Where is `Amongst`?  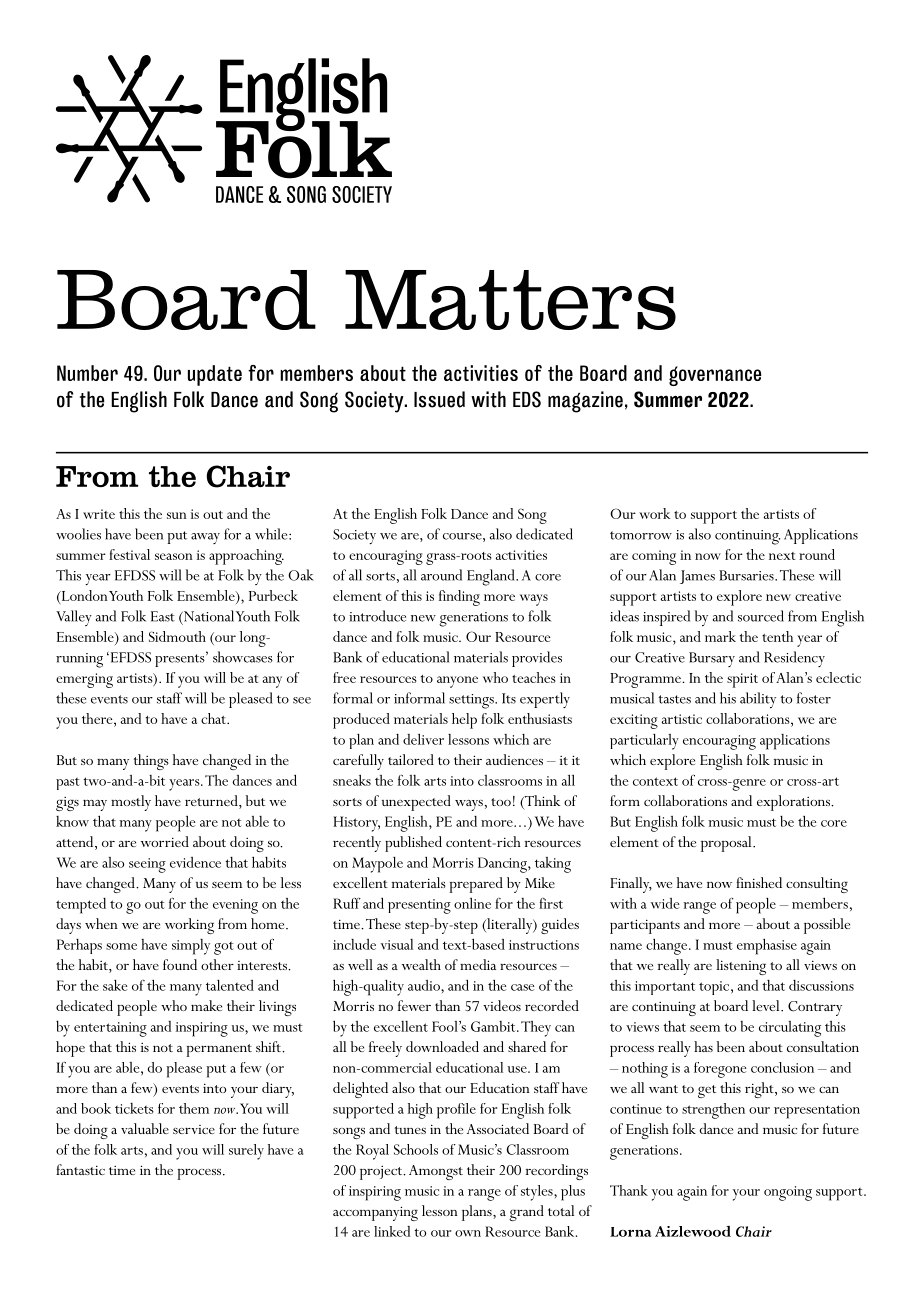 Amongst is located at coordinates (436, 1172).
